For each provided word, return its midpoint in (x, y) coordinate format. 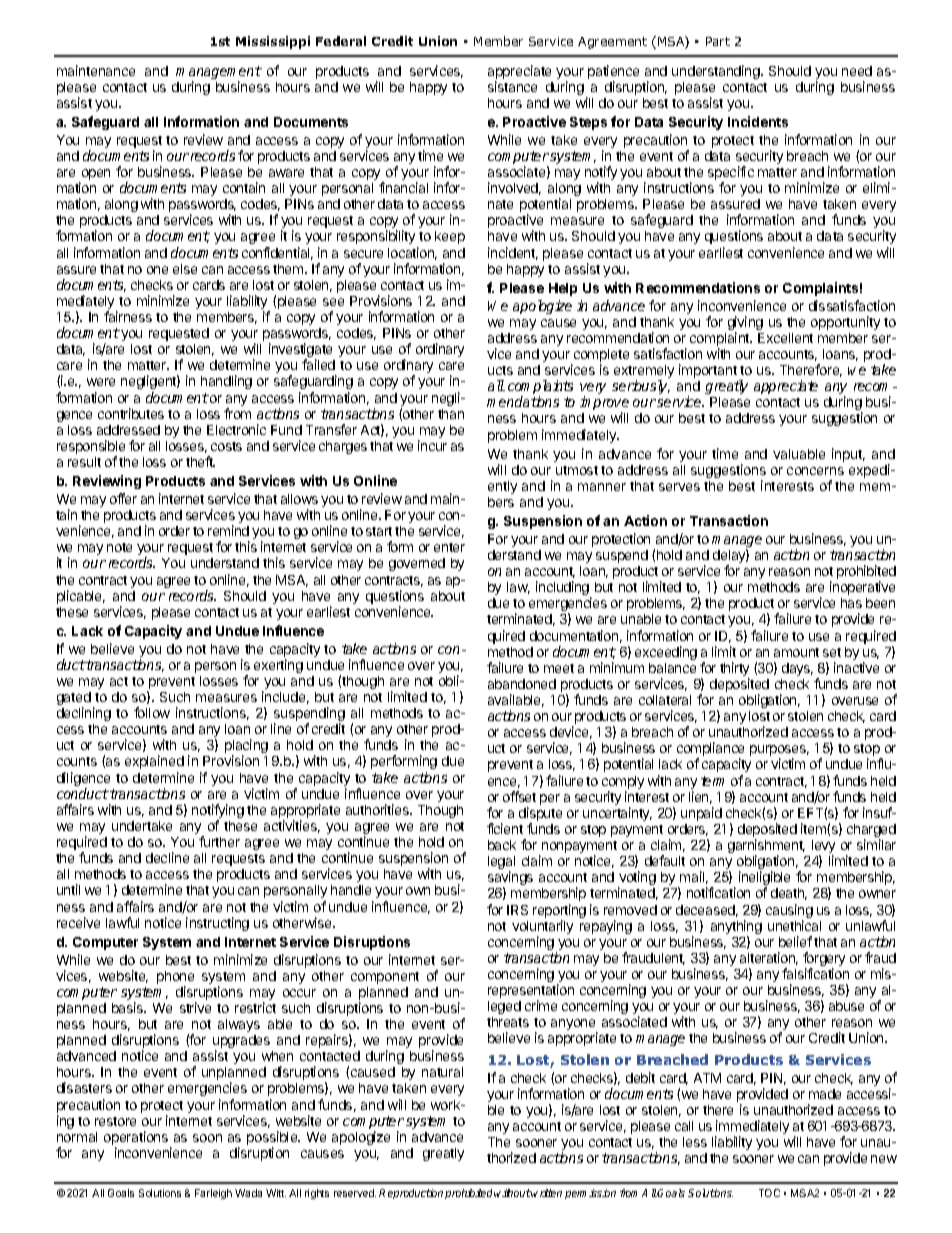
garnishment (766, 847)
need (857, 71)
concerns (815, 471)
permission (590, 1194)
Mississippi (273, 42)
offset (519, 796)
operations (137, 1139)
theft (200, 461)
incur (432, 445)
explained (154, 762)
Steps (588, 123)
